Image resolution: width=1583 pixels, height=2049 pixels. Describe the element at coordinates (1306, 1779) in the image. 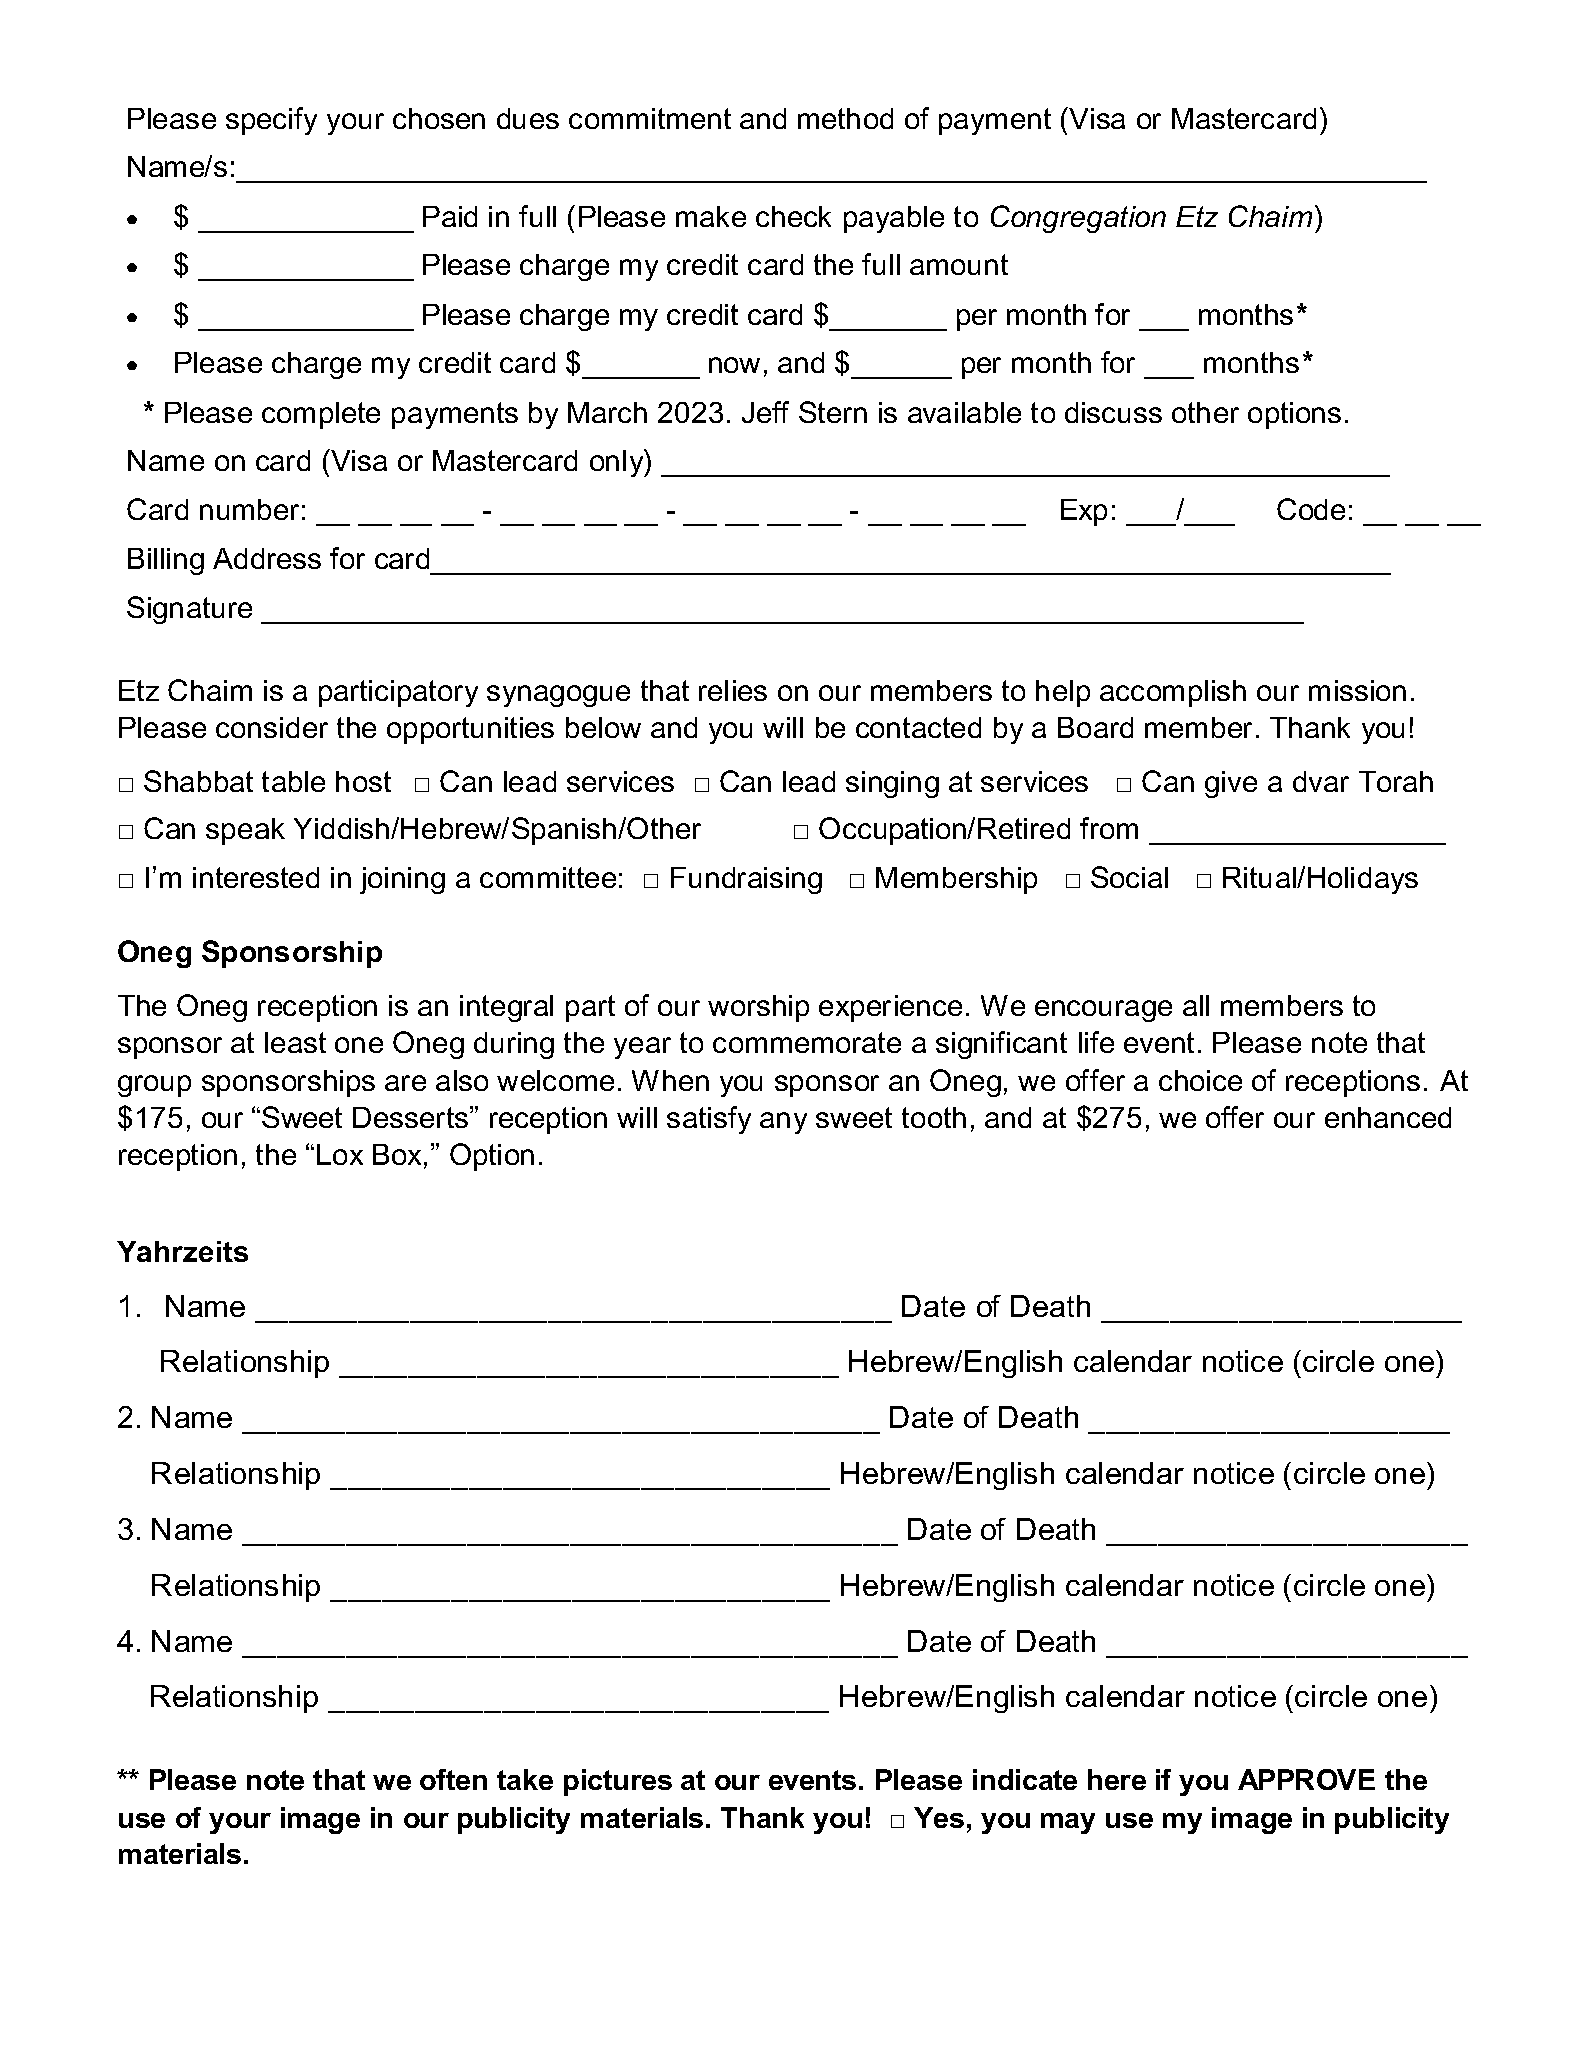

I see `APPROVE` at that location.
